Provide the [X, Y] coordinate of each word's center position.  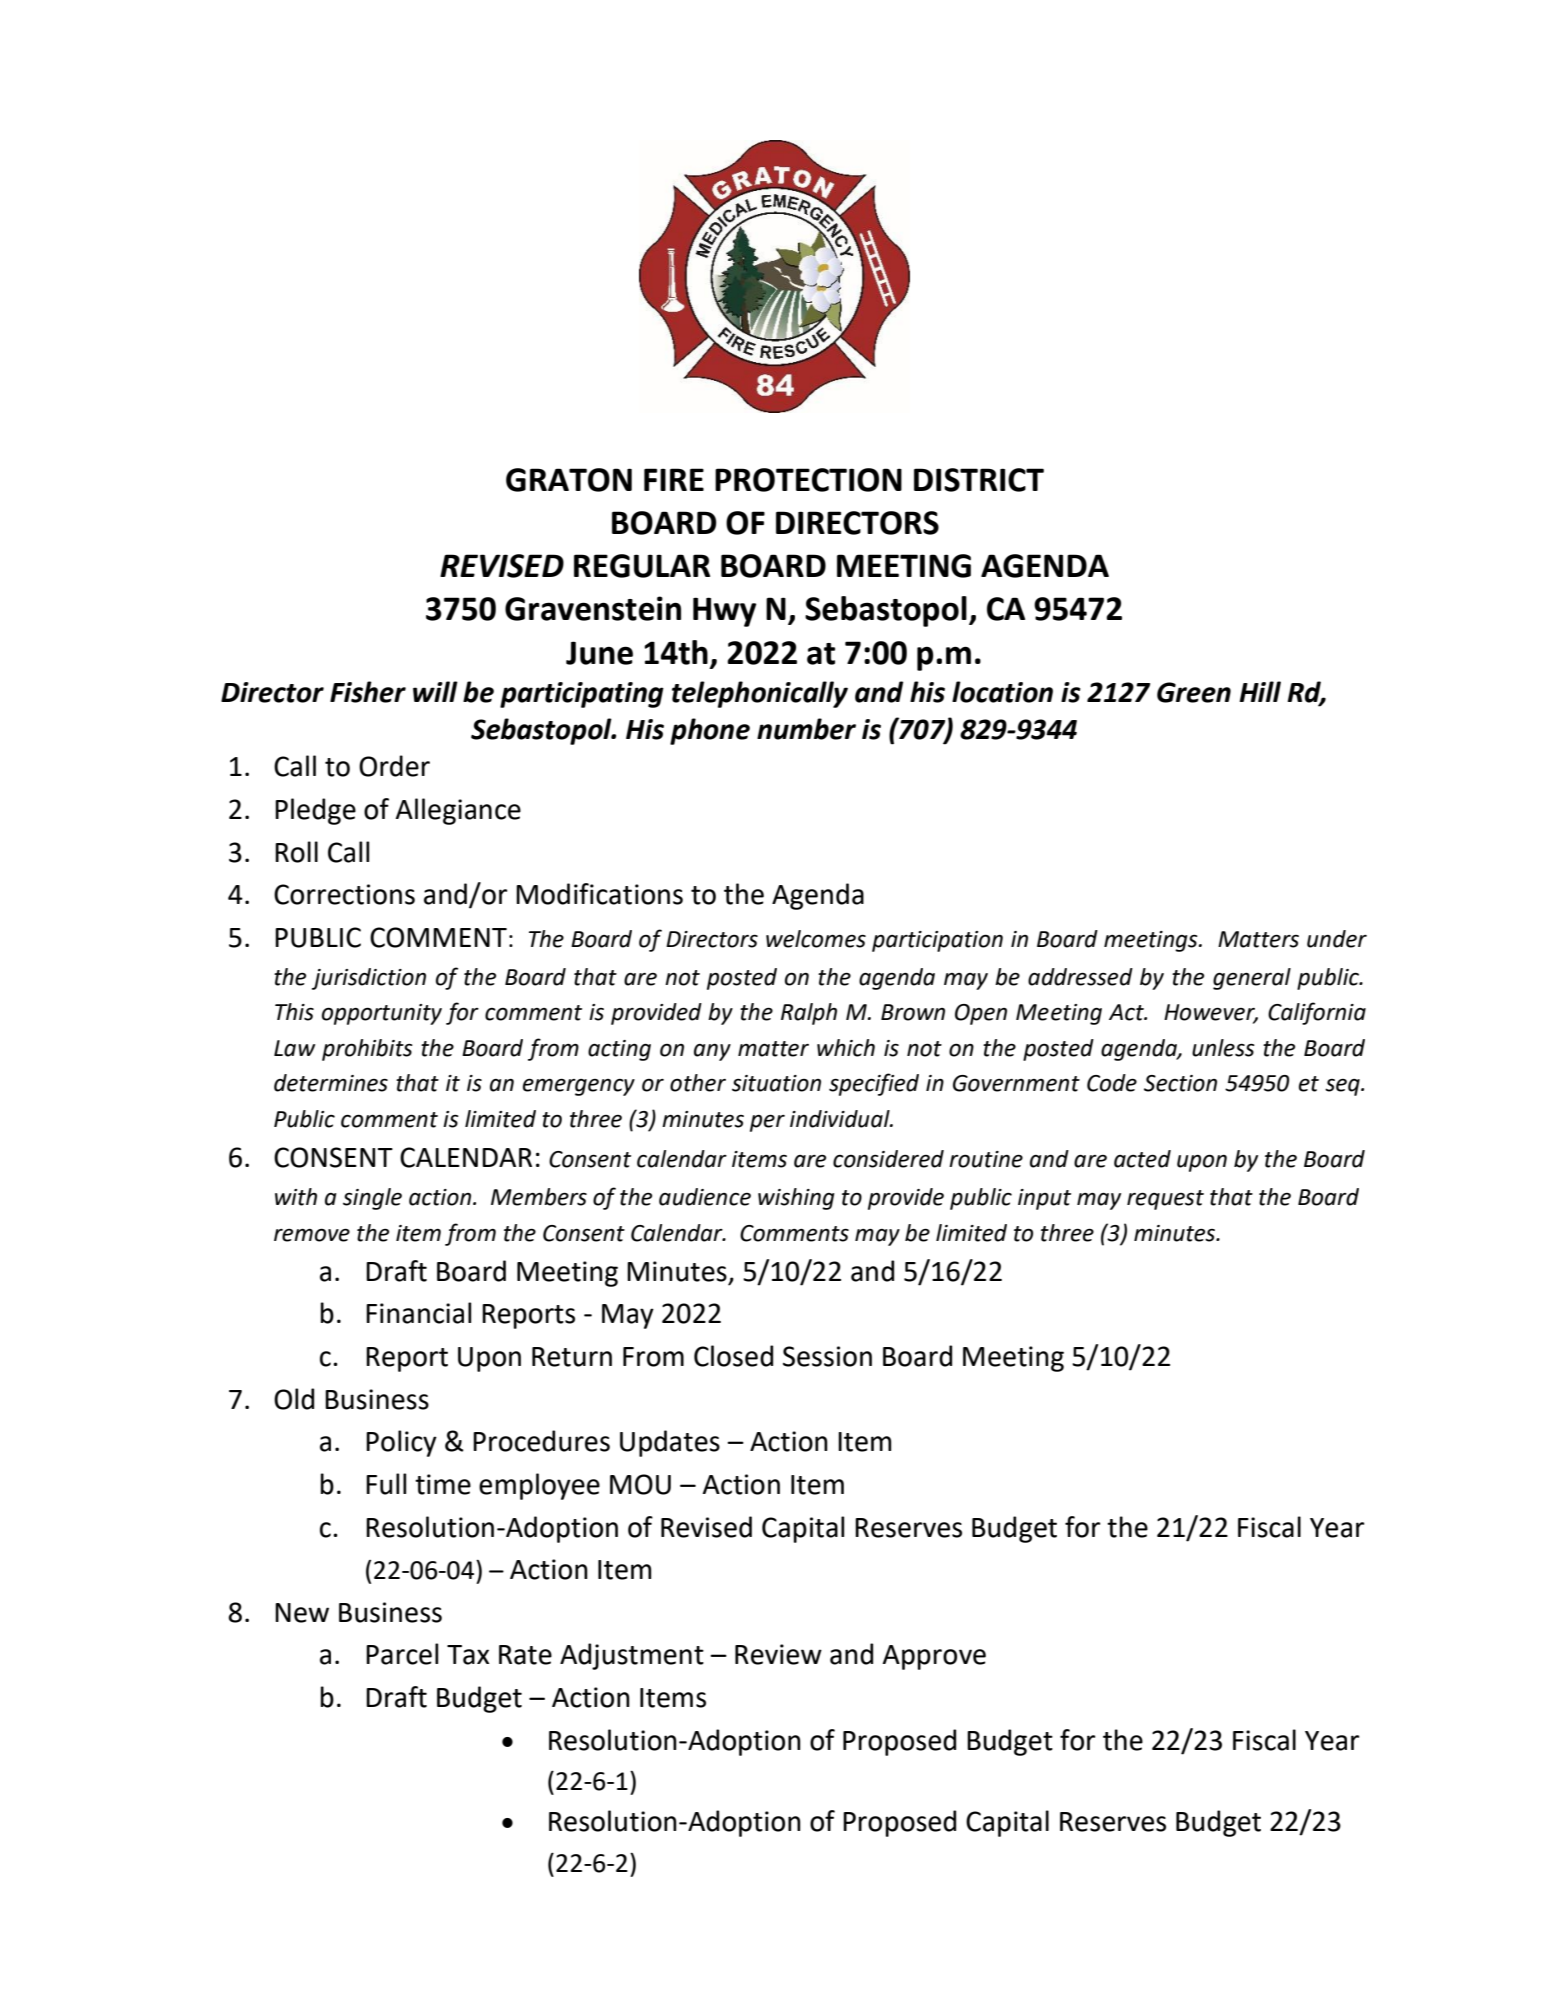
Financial [418, 1313]
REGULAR [642, 566]
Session [827, 1356]
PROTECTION [808, 480]
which [846, 1048]
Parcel [402, 1654]
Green [1194, 692]
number [806, 729]
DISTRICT [979, 480]
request [1165, 1200]
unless [1223, 1048]
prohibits [367, 1050]
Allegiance [458, 811]
